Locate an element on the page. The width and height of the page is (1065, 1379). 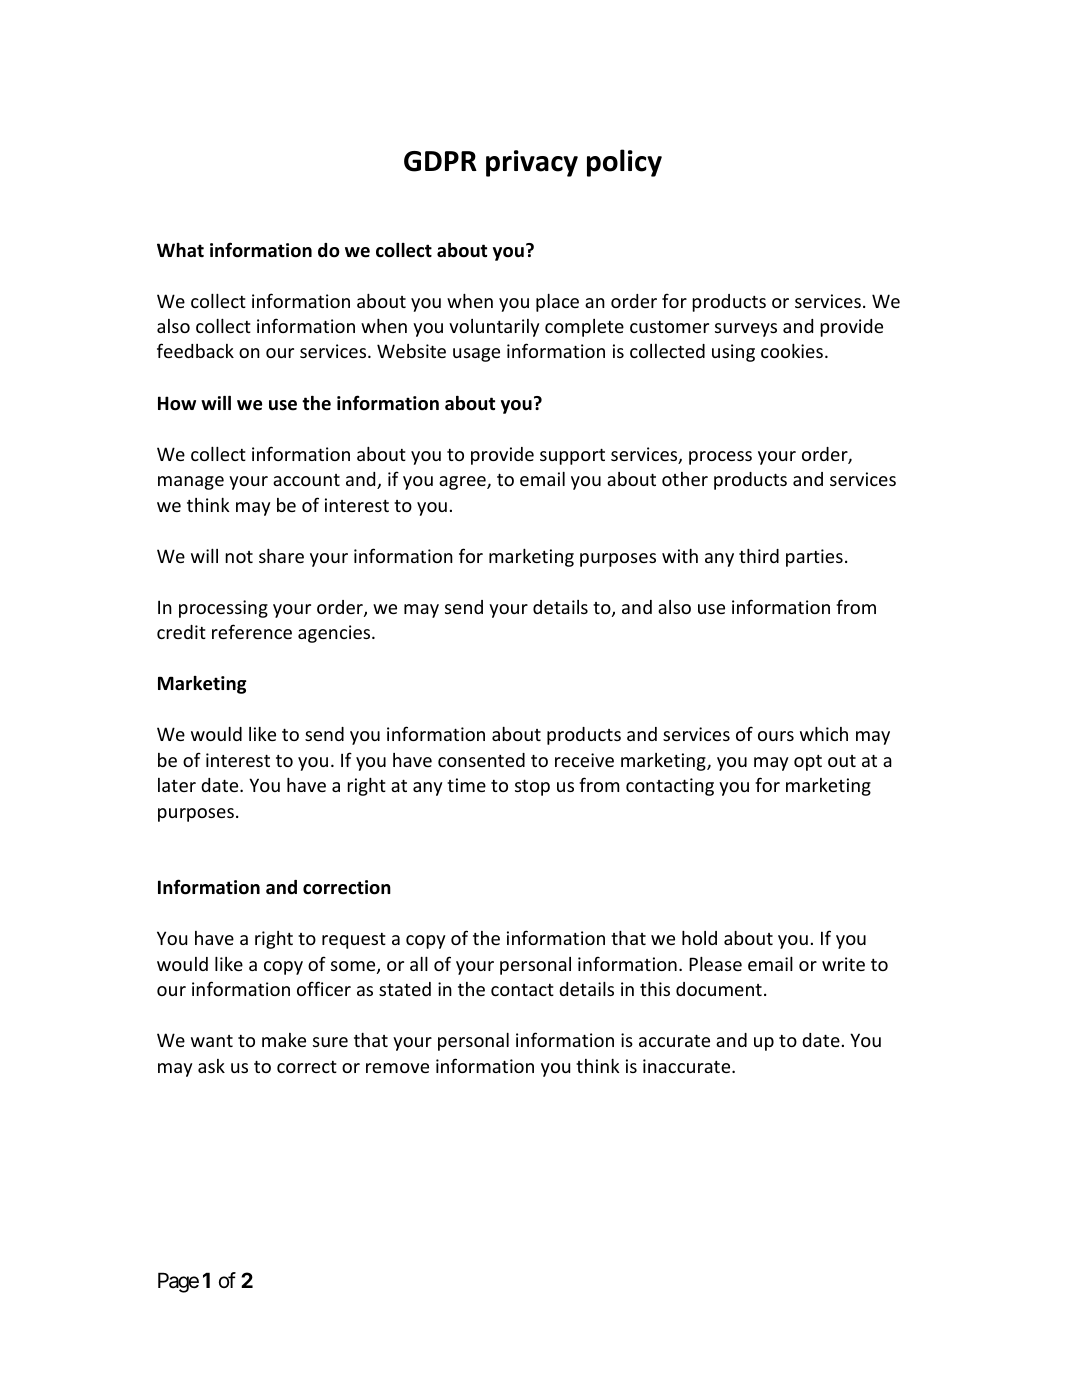
policy is located at coordinates (624, 163).
